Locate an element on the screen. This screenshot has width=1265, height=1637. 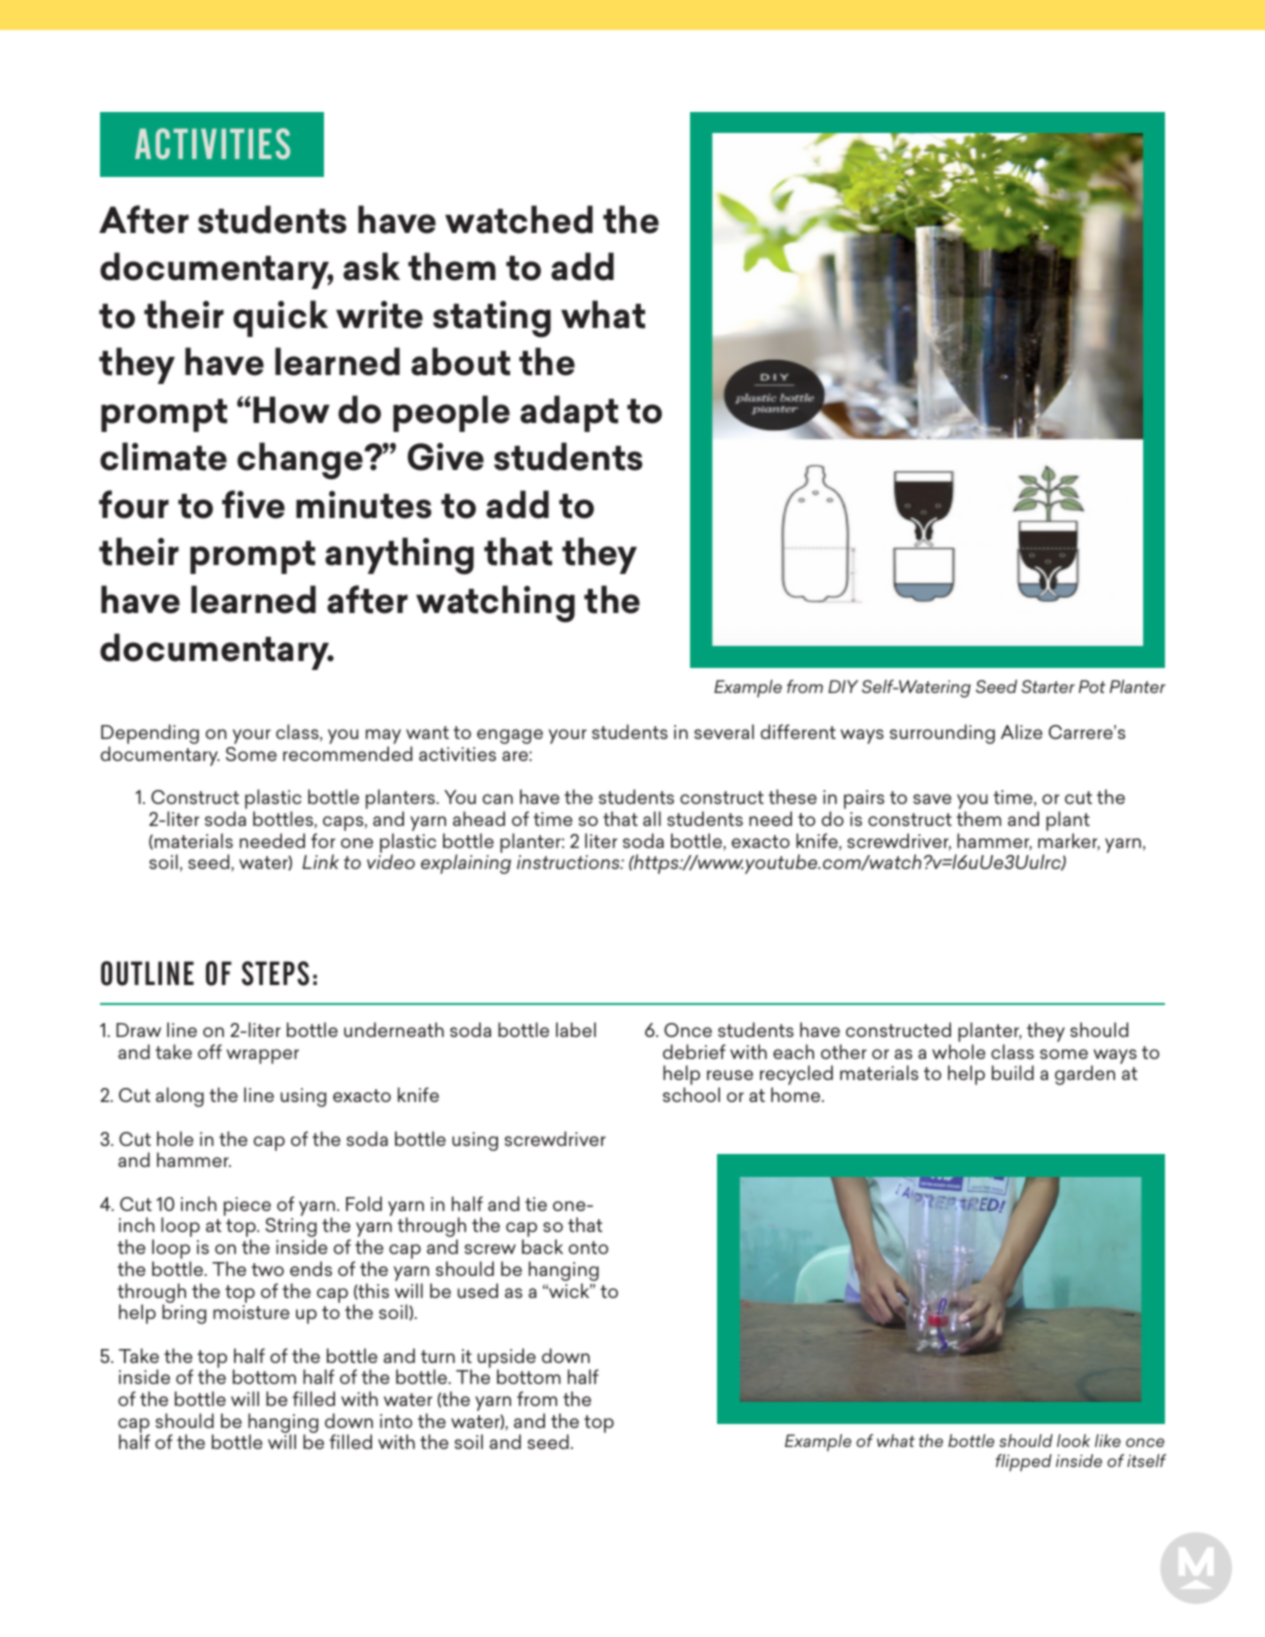
wrapper is located at coordinates (262, 1056).
